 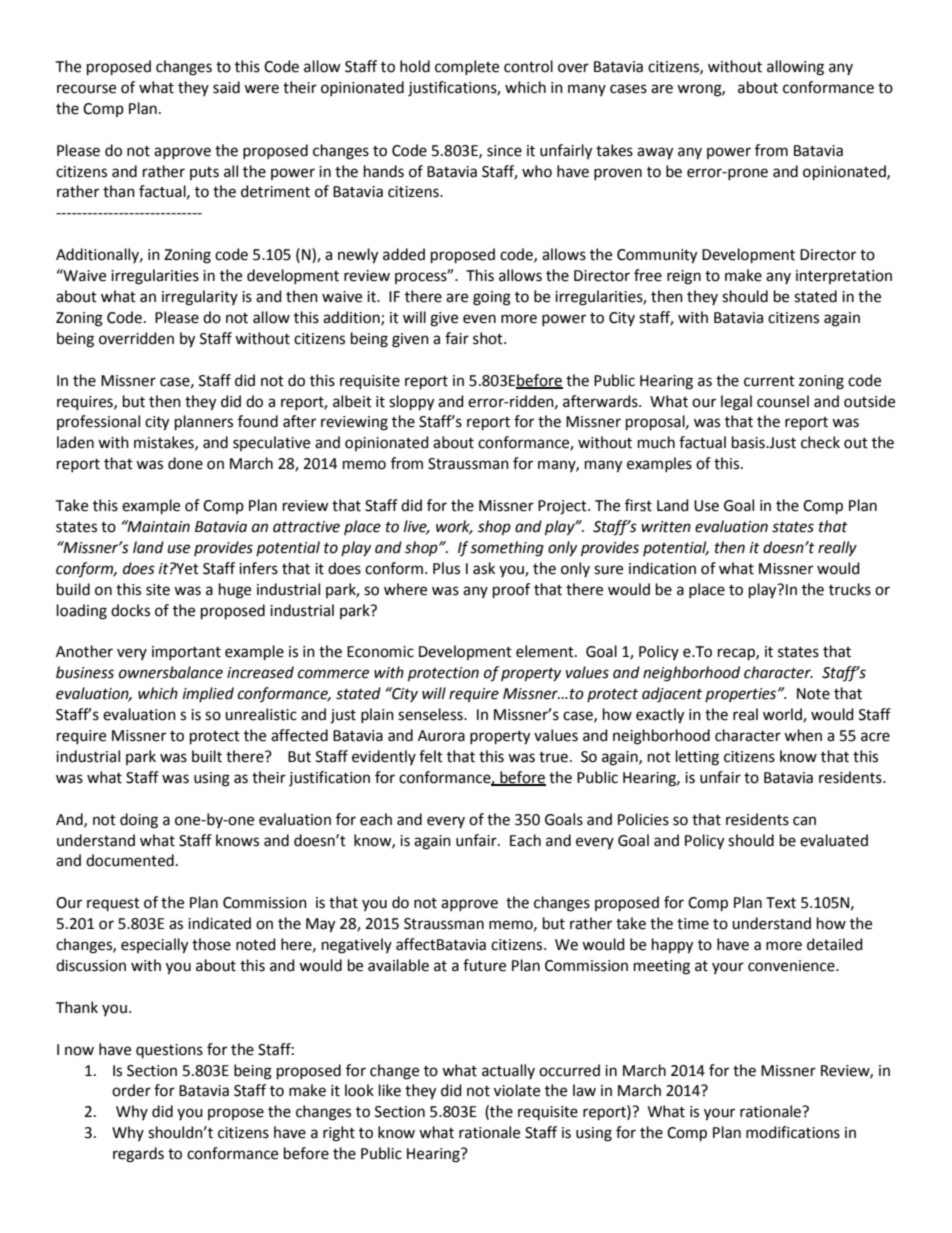 What do you see at coordinates (226, 87) in the document?
I see `said` at bounding box center [226, 87].
